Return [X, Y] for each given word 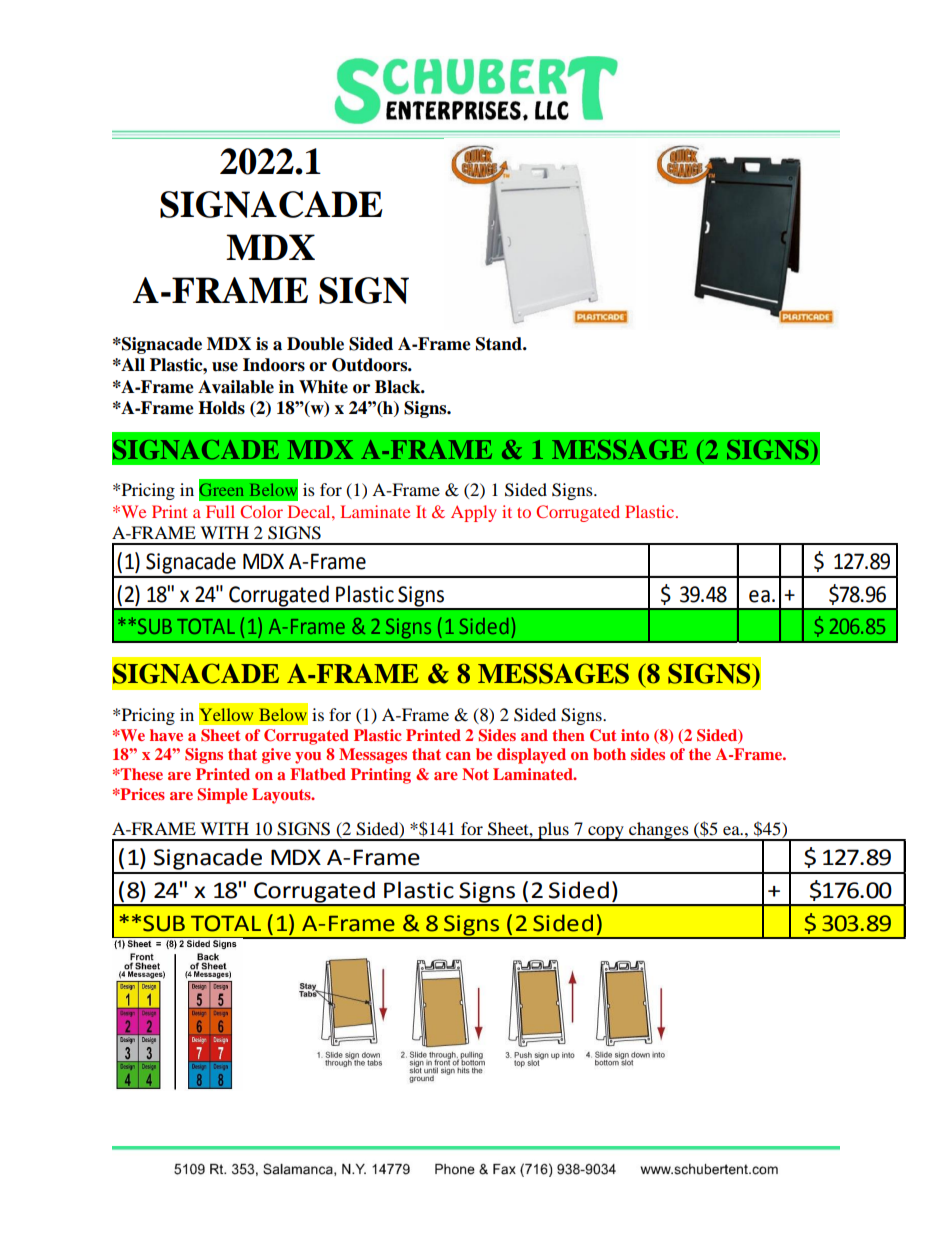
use [225, 367]
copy [606, 833]
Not [475, 774]
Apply [474, 513]
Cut [603, 735]
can [458, 756]
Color [261, 511]
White [323, 387]
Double [315, 344]
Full [220, 511]
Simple [223, 796]
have [166, 735]
